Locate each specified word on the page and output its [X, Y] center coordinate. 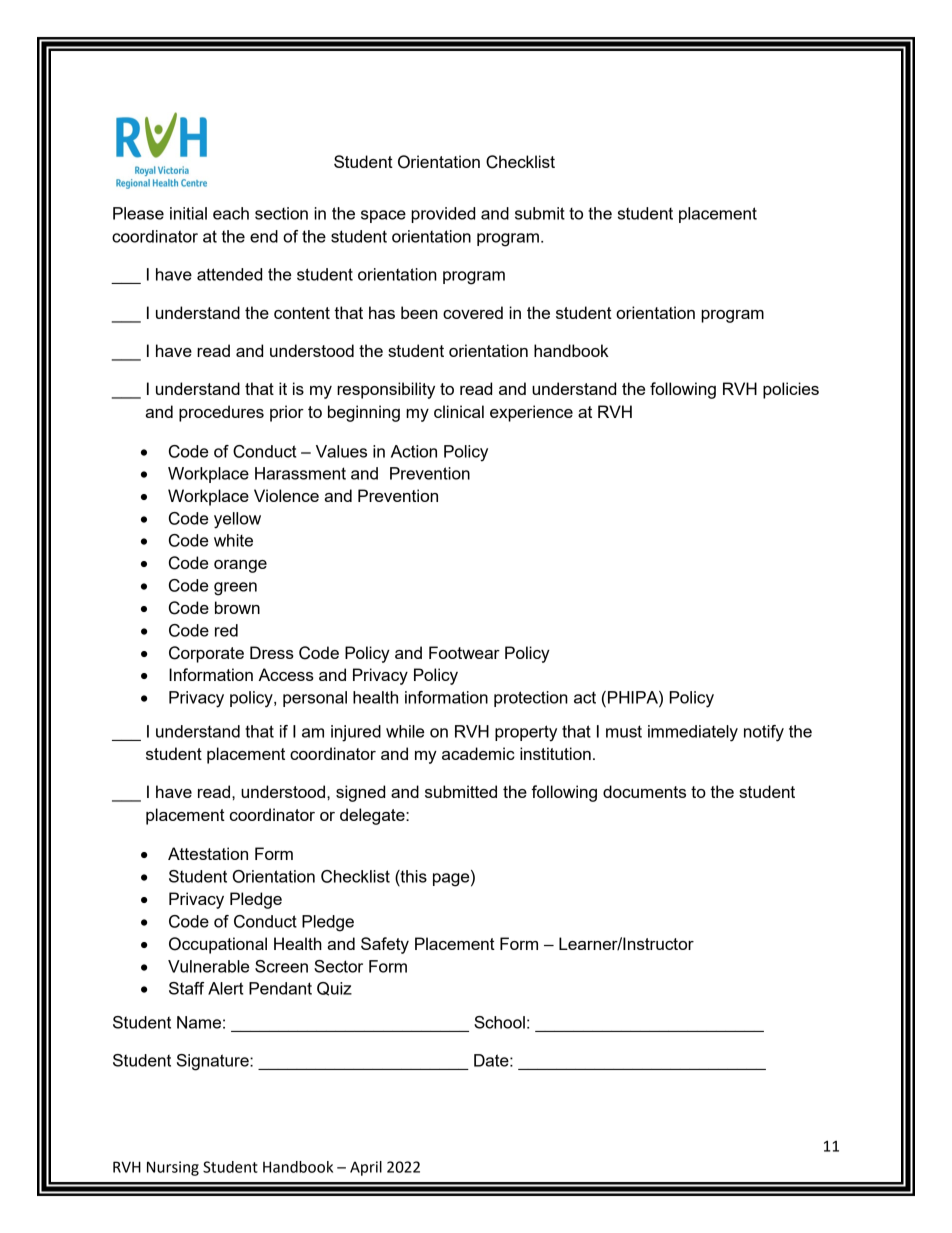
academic [478, 753]
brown [237, 607]
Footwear [464, 652]
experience [531, 413]
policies [791, 390]
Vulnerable [208, 966]
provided [443, 215]
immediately [693, 733]
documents [644, 791]
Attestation [208, 853]
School [499, 1022]
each [231, 213]
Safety [385, 945]
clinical [459, 411]
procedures [221, 413]
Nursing [173, 1168]
